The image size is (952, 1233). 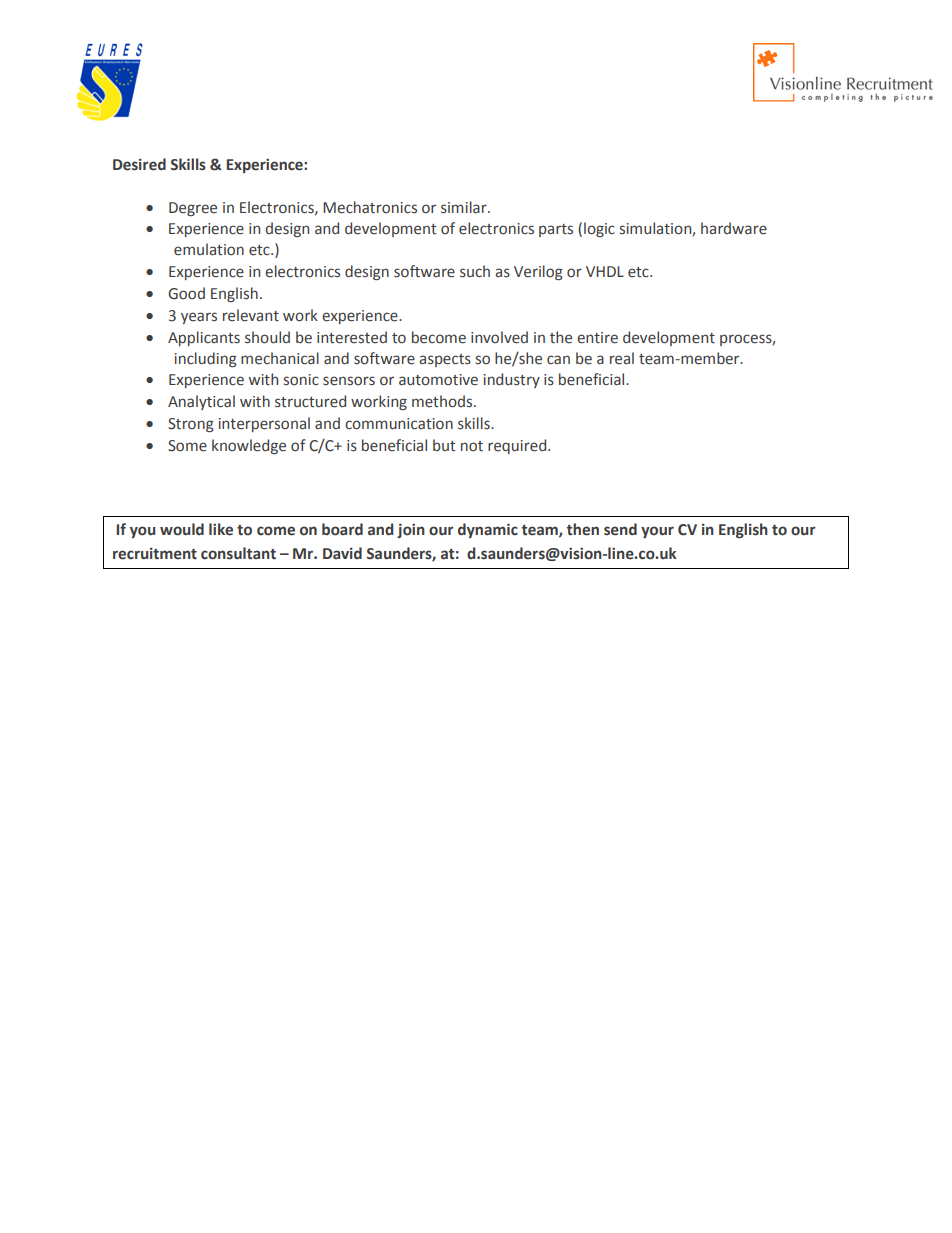 I want to click on but, so click(x=444, y=445).
